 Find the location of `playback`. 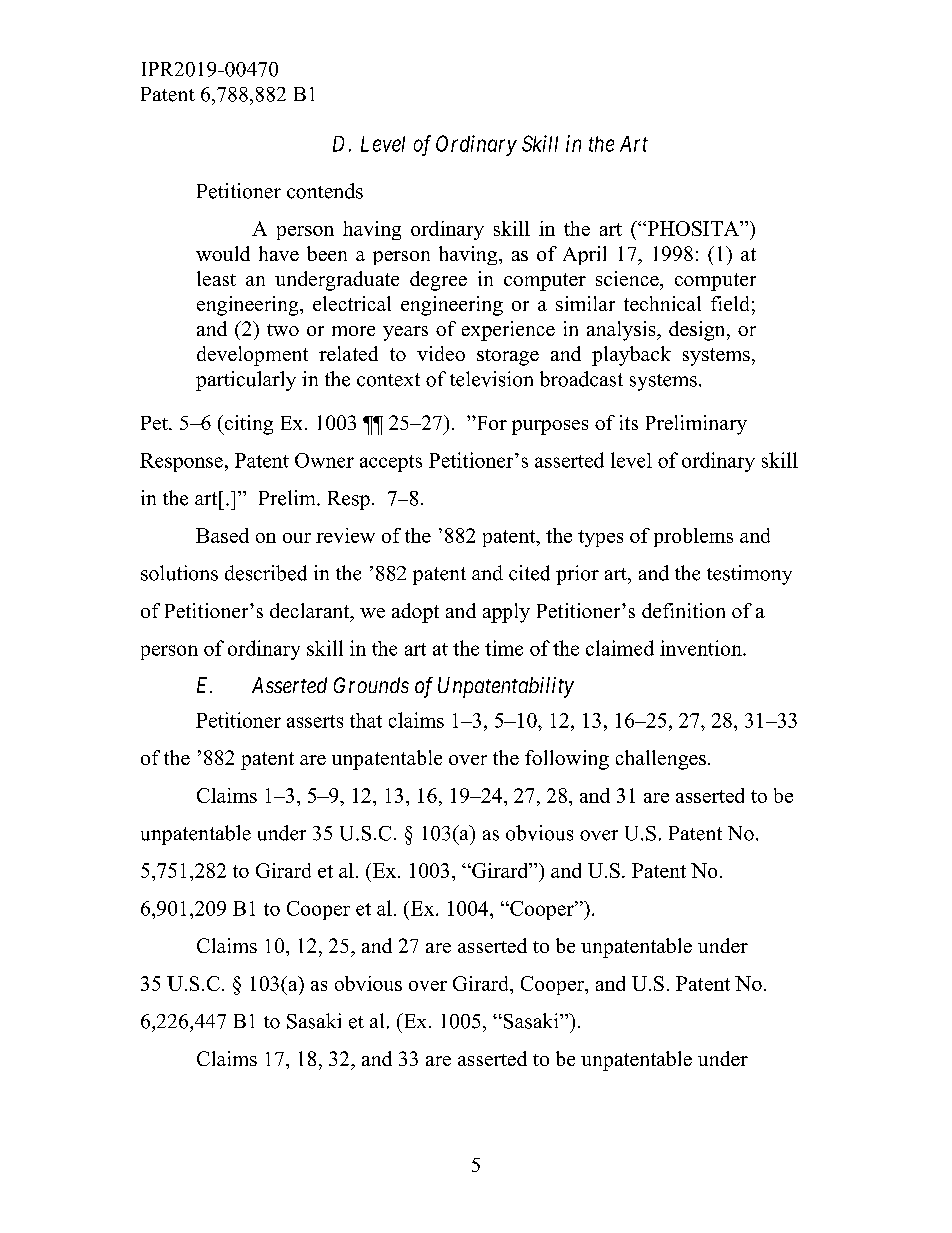

playback is located at coordinates (631, 356).
